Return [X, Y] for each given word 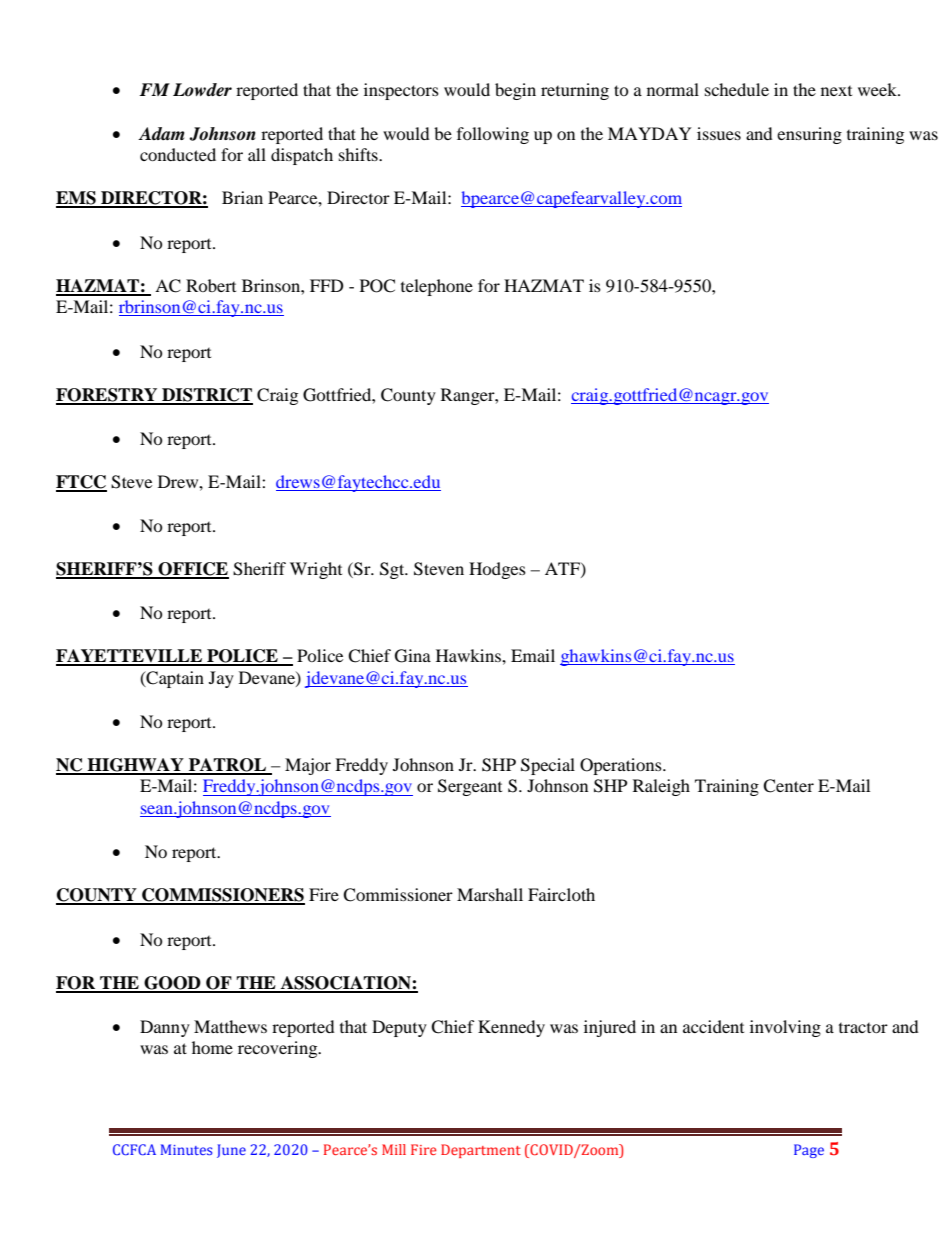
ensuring [809, 135]
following [493, 135]
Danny [165, 1028]
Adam [161, 134]
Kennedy [511, 1028]
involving [785, 1028]
